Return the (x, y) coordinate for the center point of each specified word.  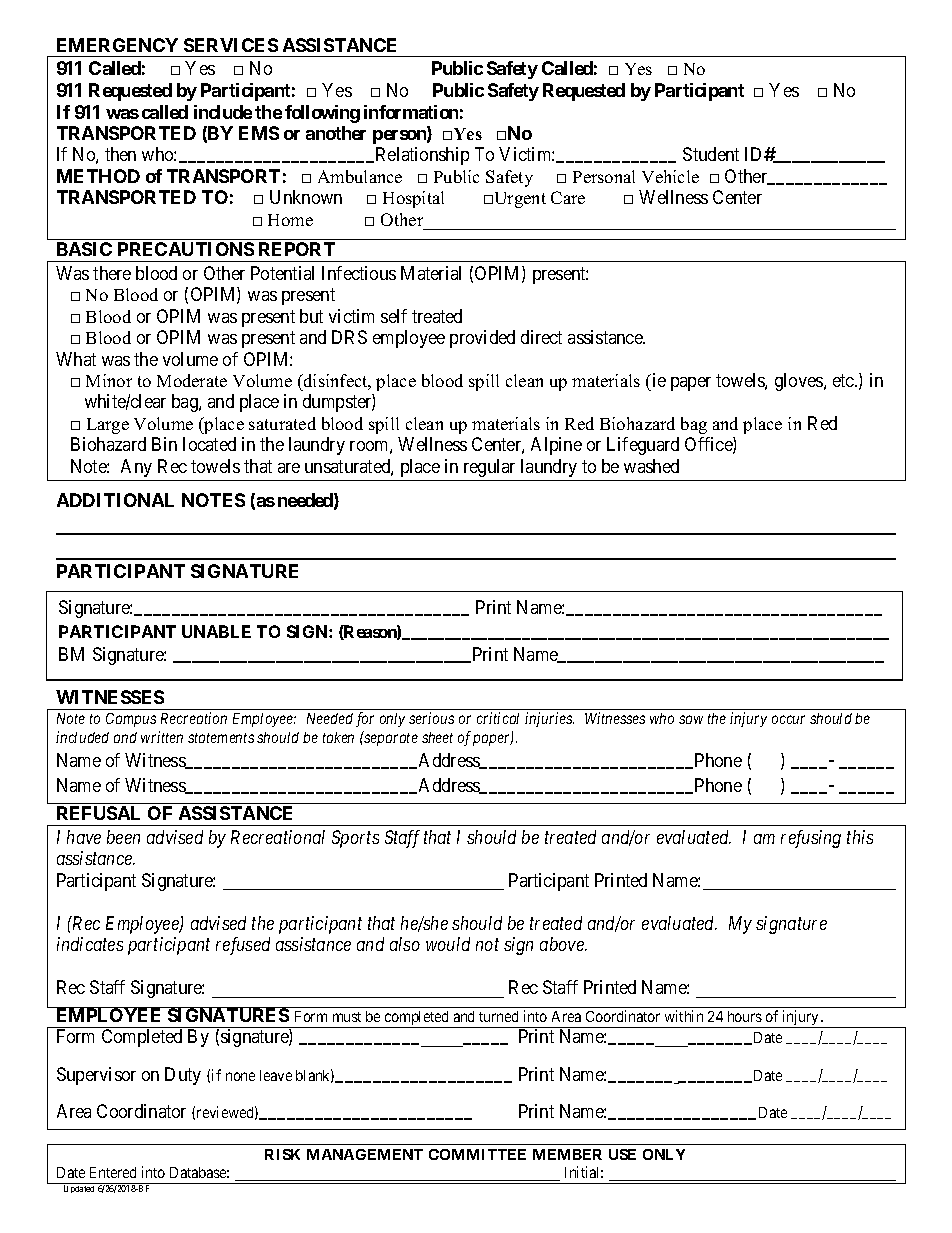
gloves (800, 382)
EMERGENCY (117, 45)
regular (489, 468)
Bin (164, 444)
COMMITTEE (477, 1154)
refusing (811, 839)
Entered (113, 1172)
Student (711, 154)
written (162, 737)
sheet (437, 737)
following (322, 114)
